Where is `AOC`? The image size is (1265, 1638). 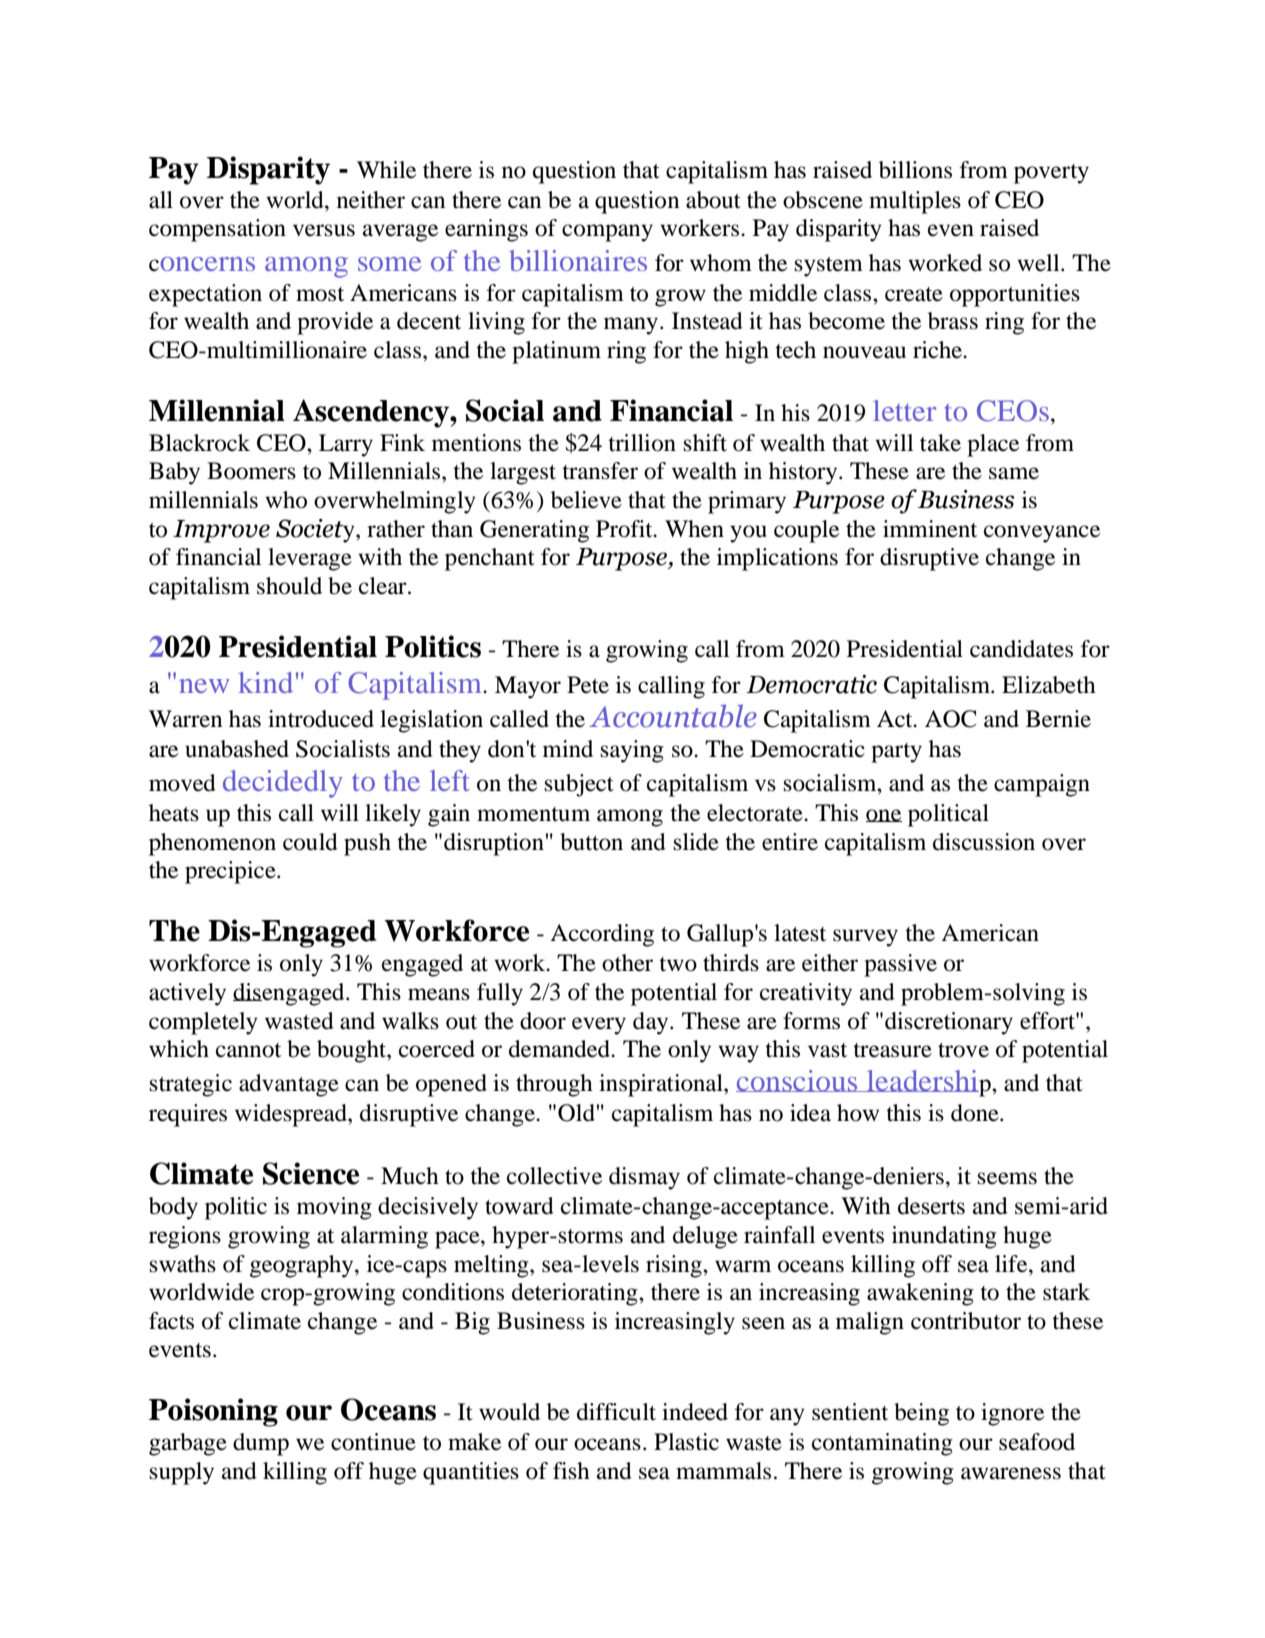
AOC is located at coordinates (951, 719).
